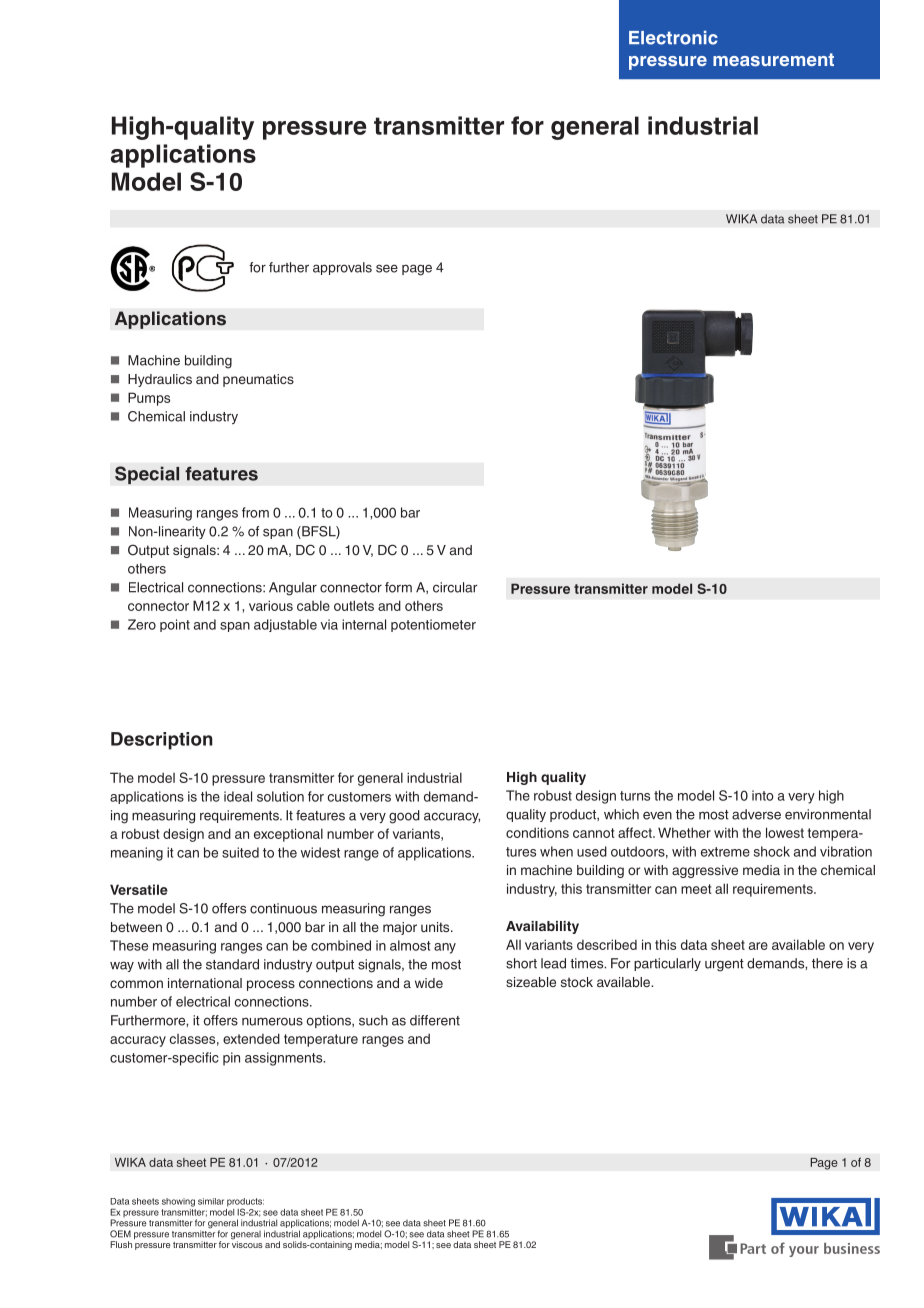 The image size is (924, 1308). Describe the element at coordinates (175, 625) in the document. I see `point` at that location.
